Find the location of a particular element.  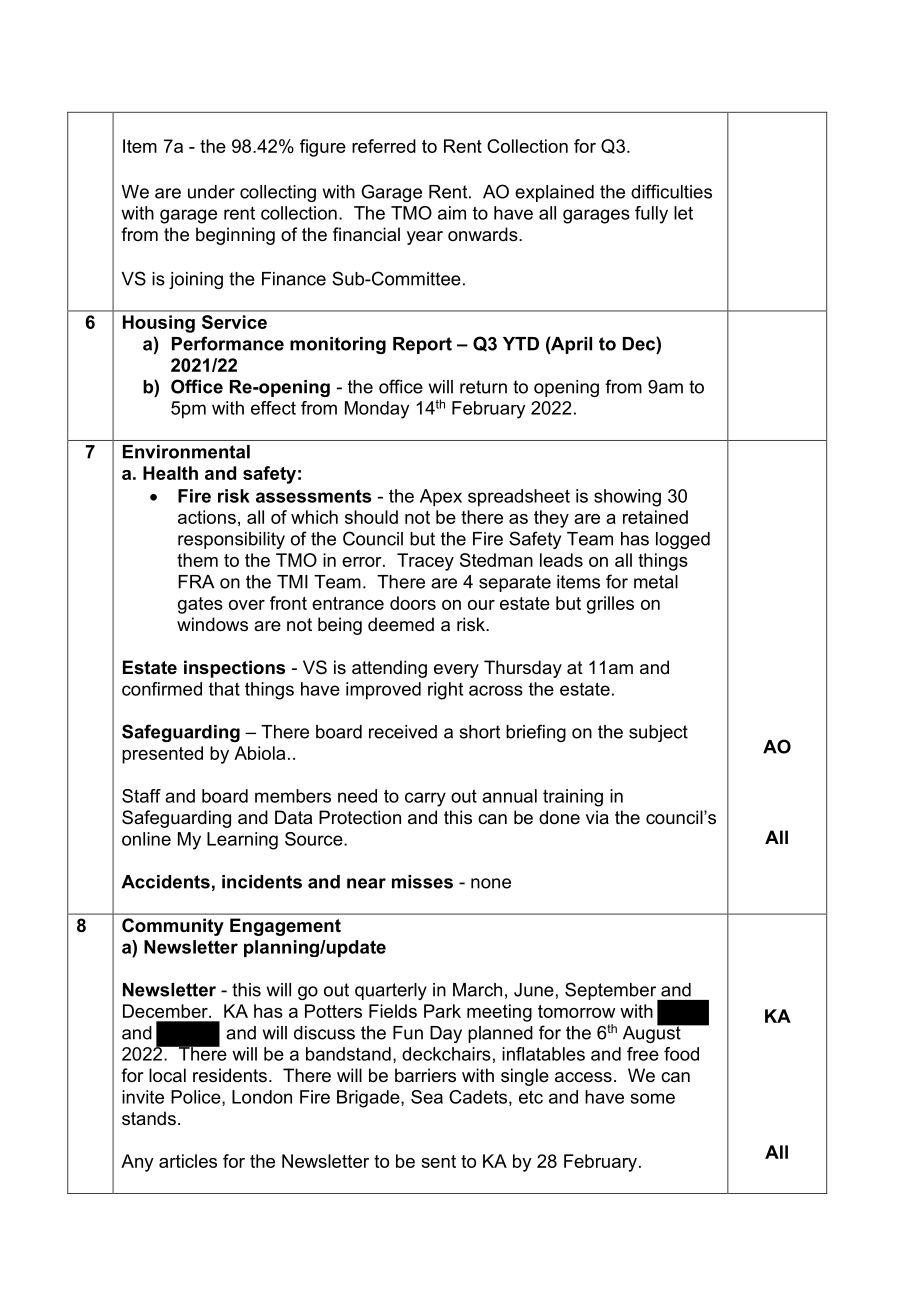

showing is located at coordinates (627, 498).
